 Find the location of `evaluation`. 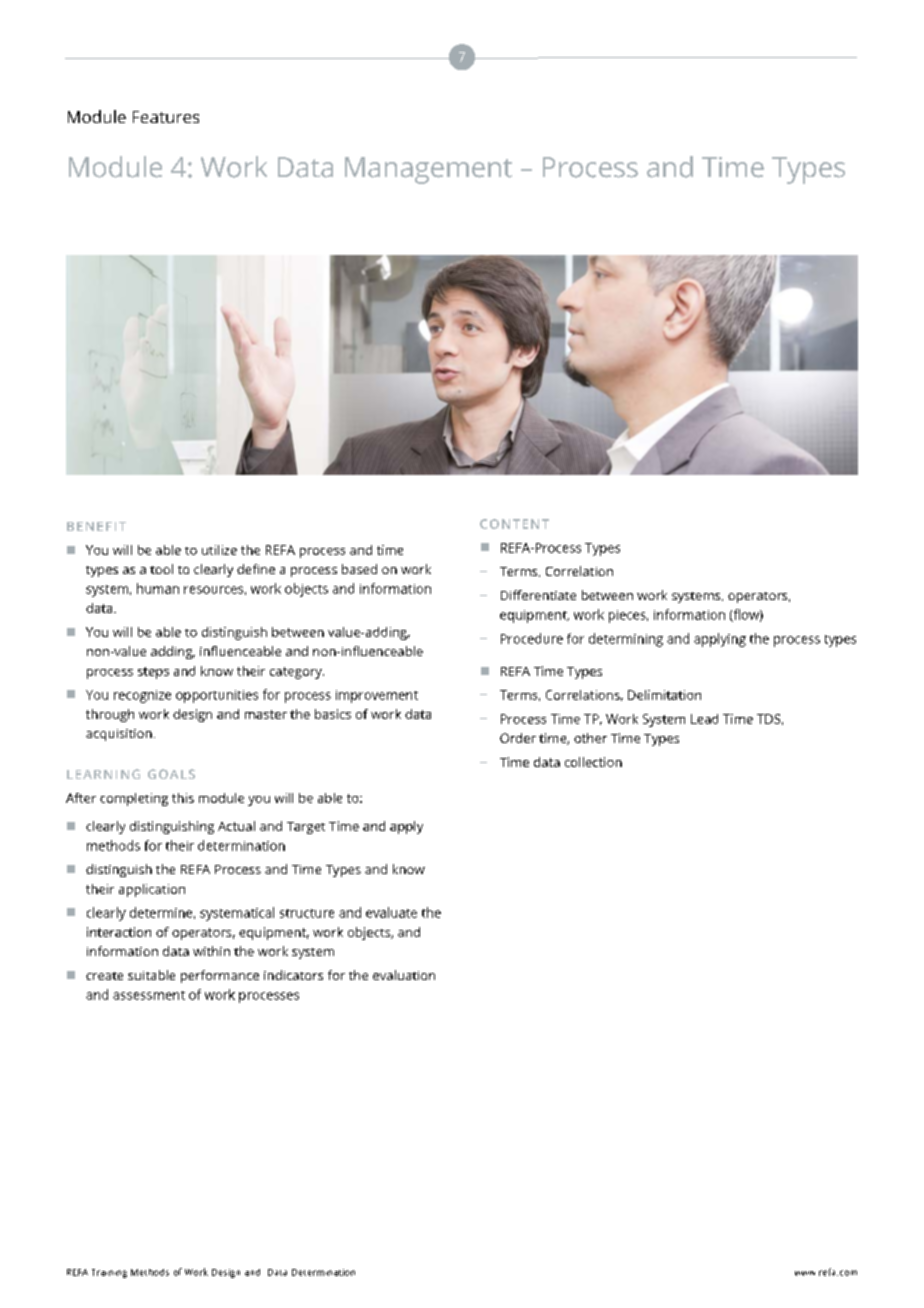

evaluation is located at coordinates (404, 975).
